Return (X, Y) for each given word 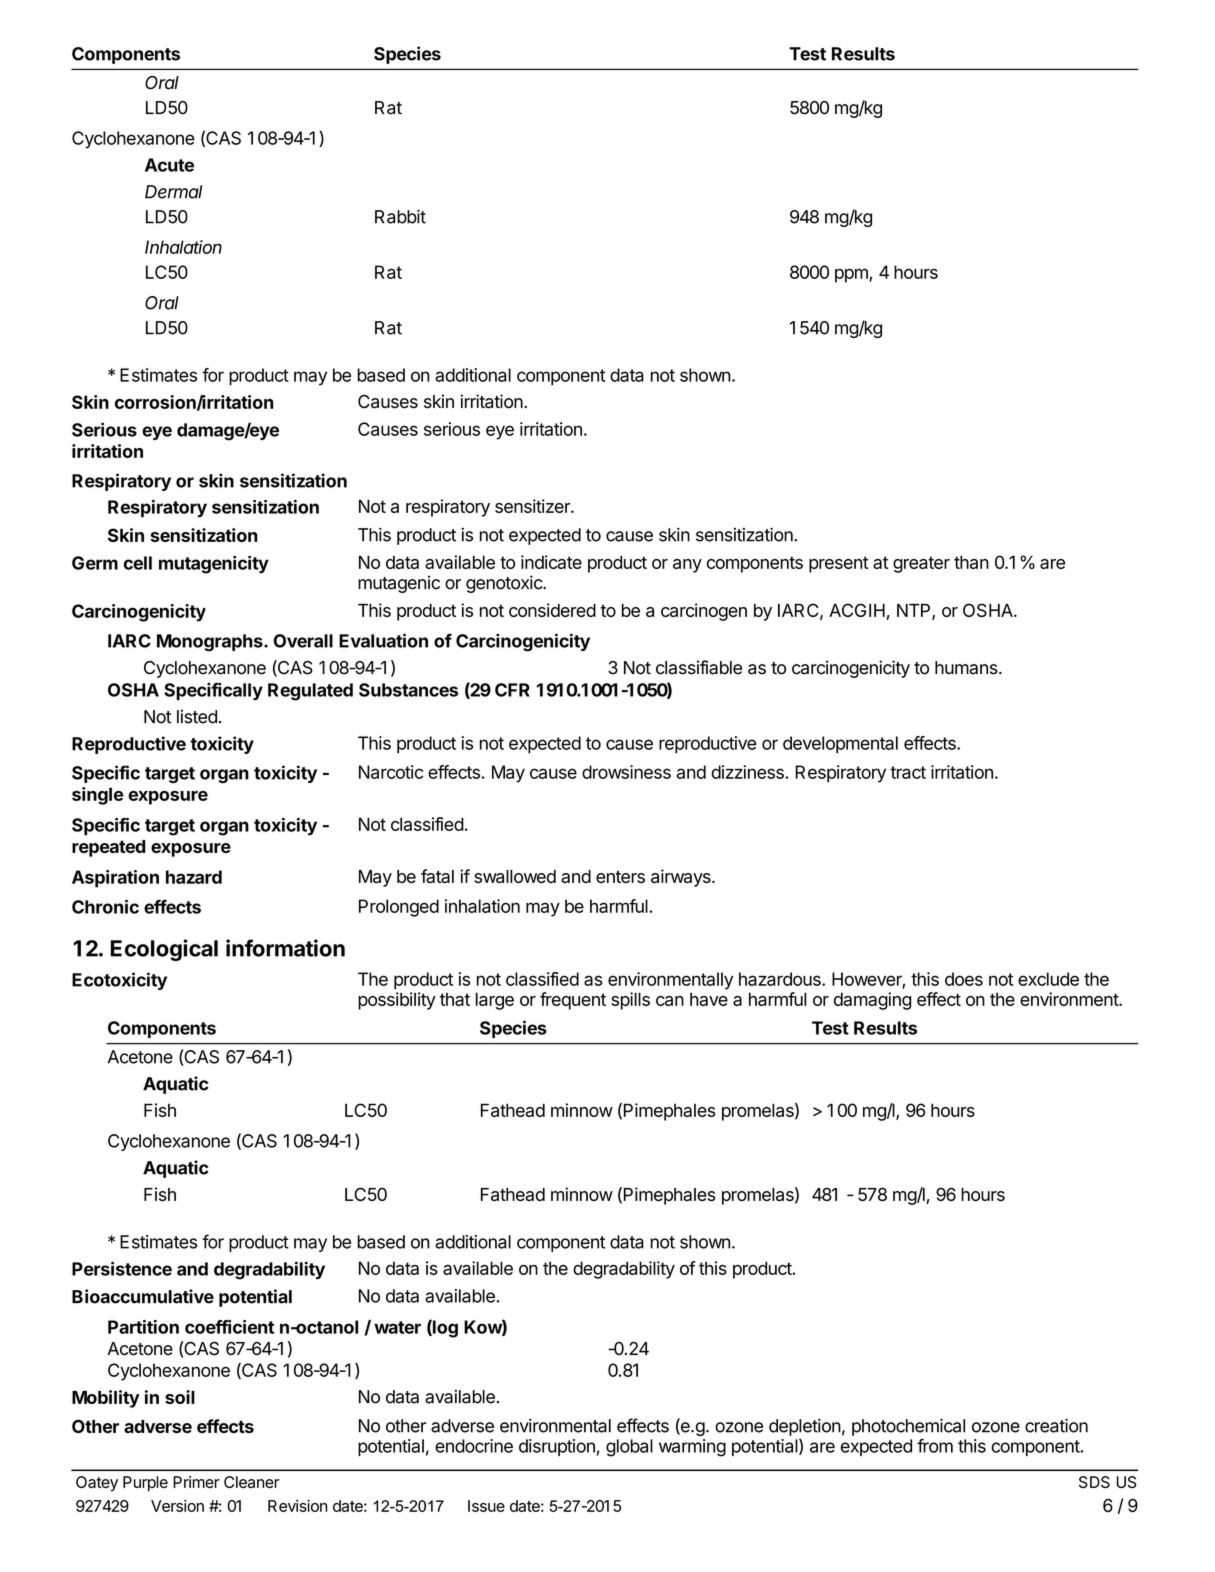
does (964, 979)
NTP (915, 611)
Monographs (211, 643)
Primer (196, 1482)
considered (552, 610)
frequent (573, 1001)
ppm (852, 275)
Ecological (164, 950)
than (971, 562)
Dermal (173, 192)
